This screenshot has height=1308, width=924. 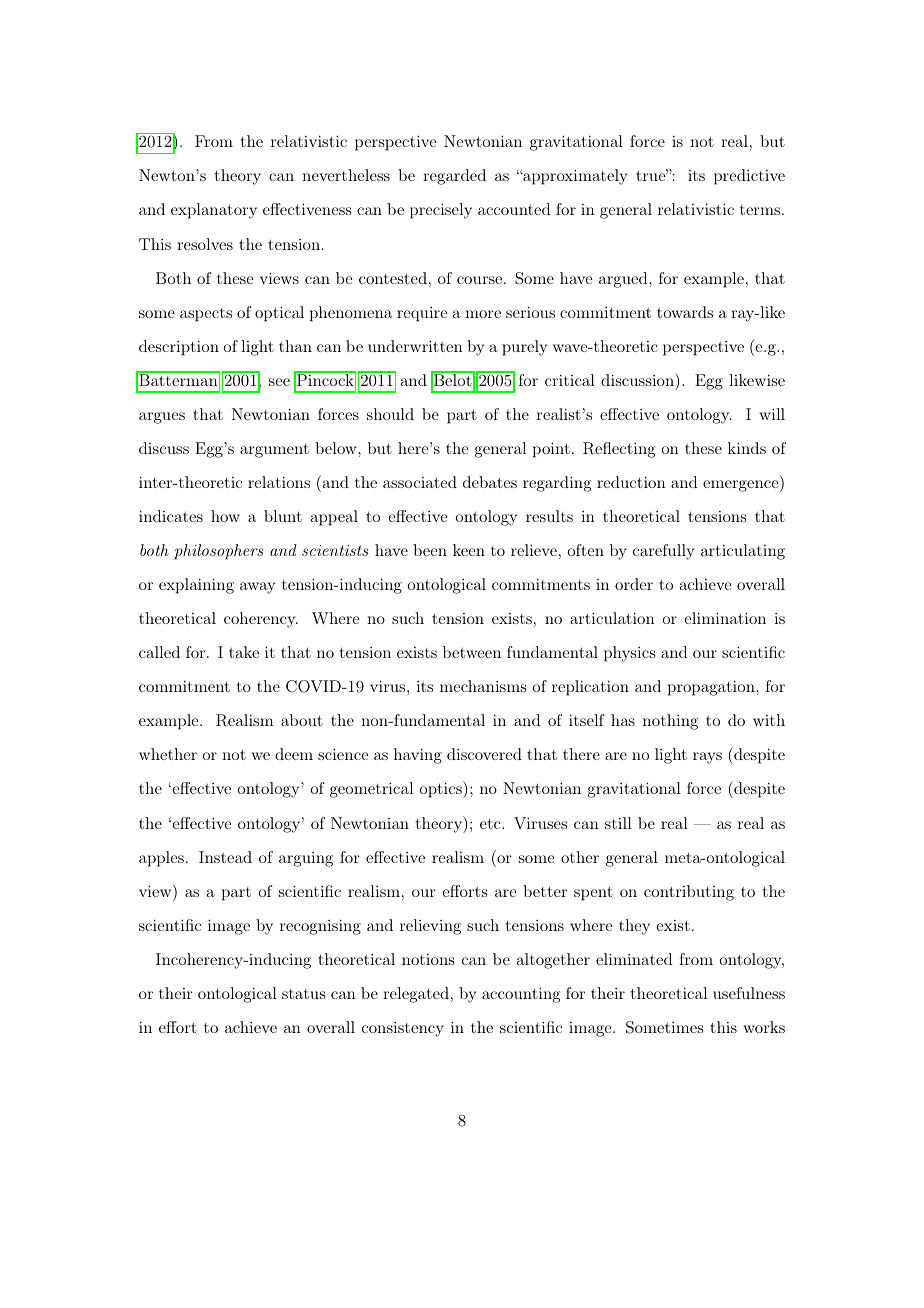 I want to click on emergence, so click(x=740, y=486).
